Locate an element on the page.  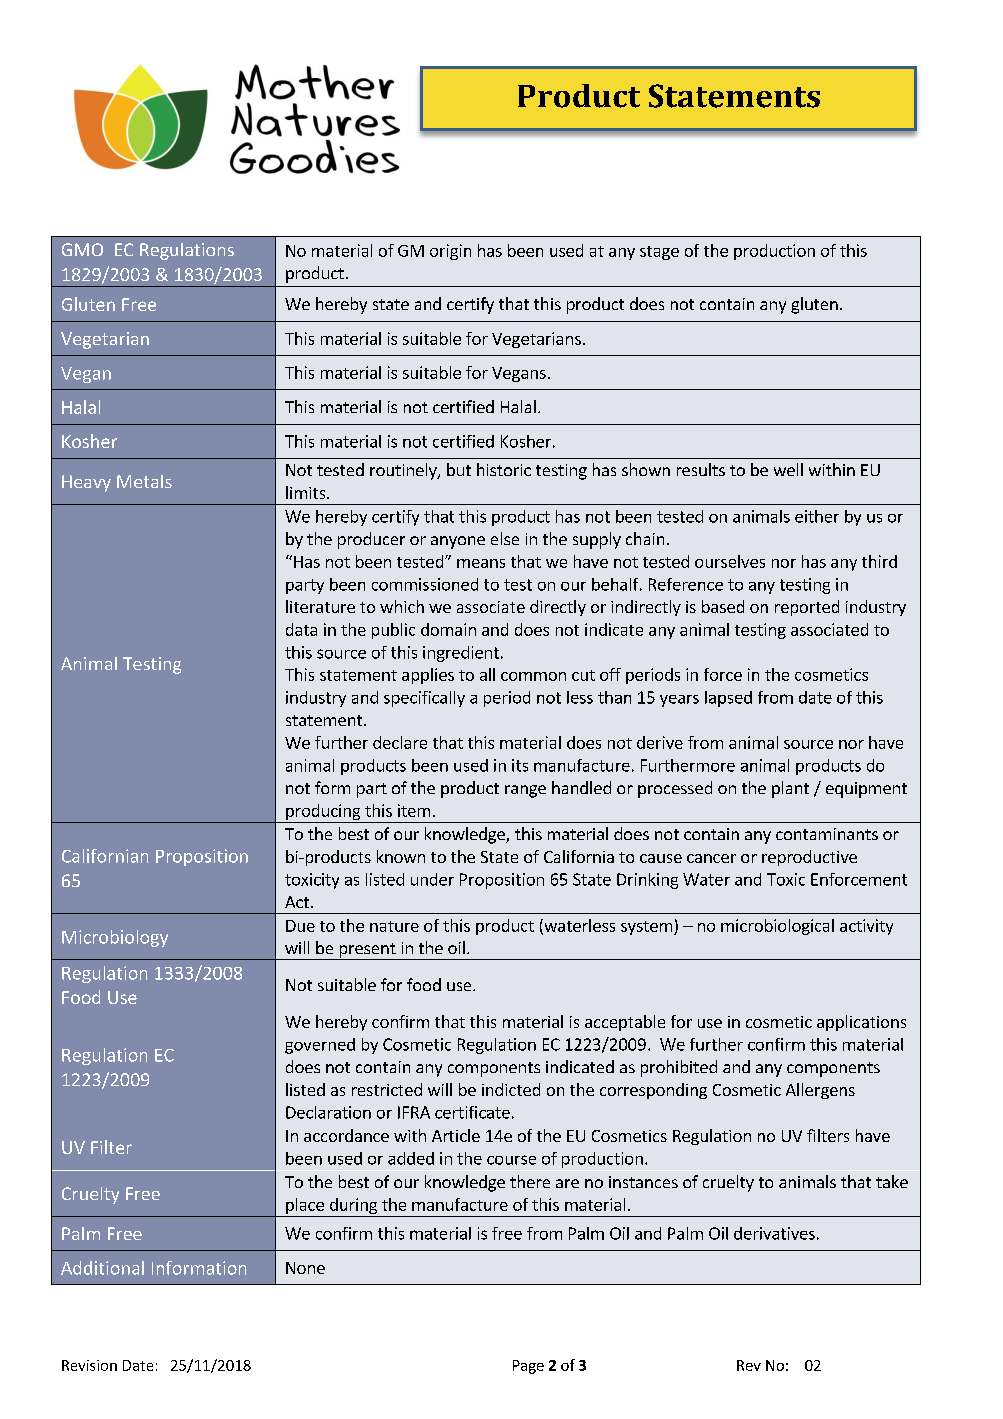
origin is located at coordinates (450, 252).
